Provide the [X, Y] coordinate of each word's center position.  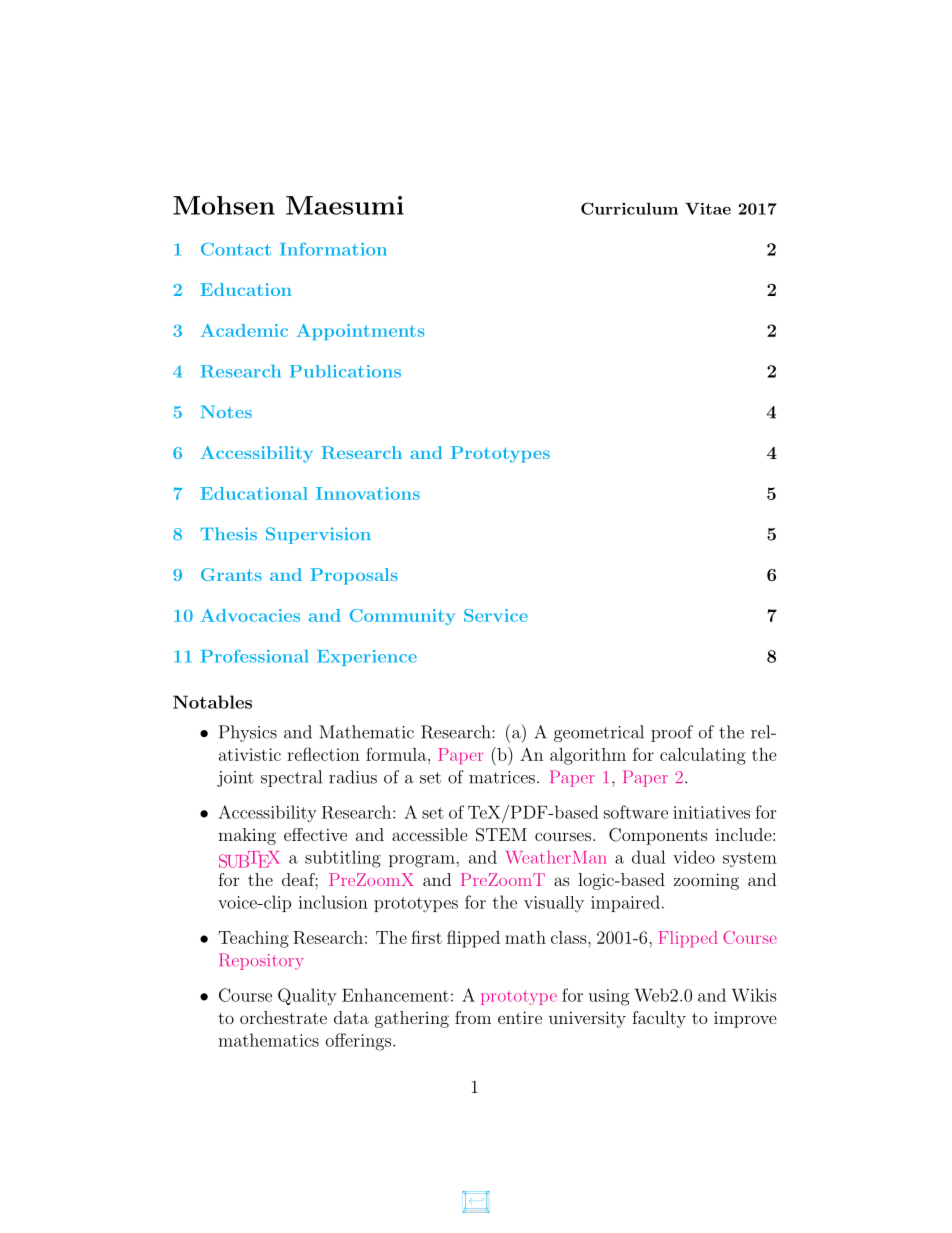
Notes [226, 411]
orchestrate [283, 1017]
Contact [236, 249]
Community [402, 617]
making [247, 836]
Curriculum [629, 208]
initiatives [711, 812]
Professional [254, 656]
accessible [430, 834]
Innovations [368, 493]
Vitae [708, 209]
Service [496, 615]
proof [672, 733]
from [473, 1017]
